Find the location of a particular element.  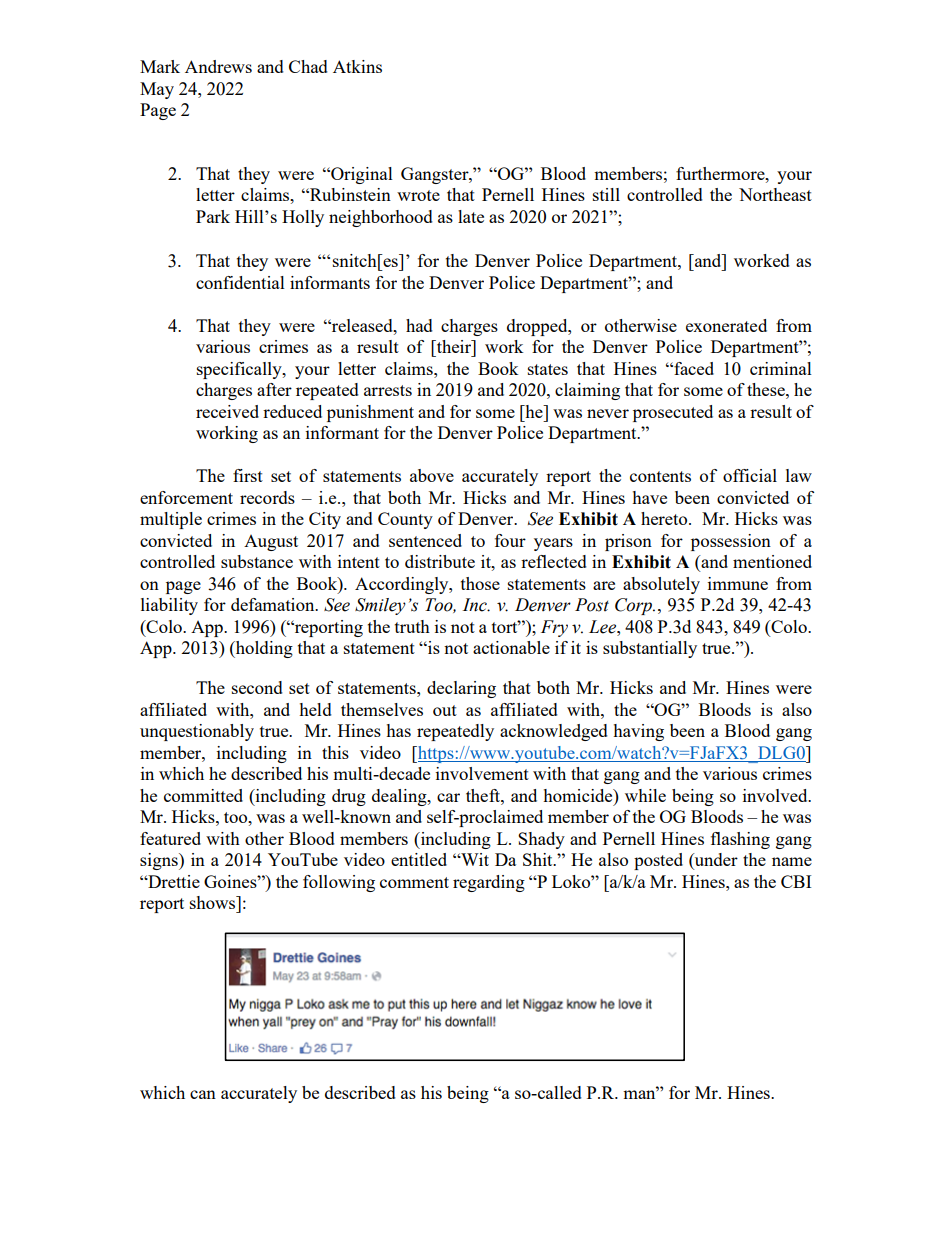

furthermore is located at coordinates (721, 173).
